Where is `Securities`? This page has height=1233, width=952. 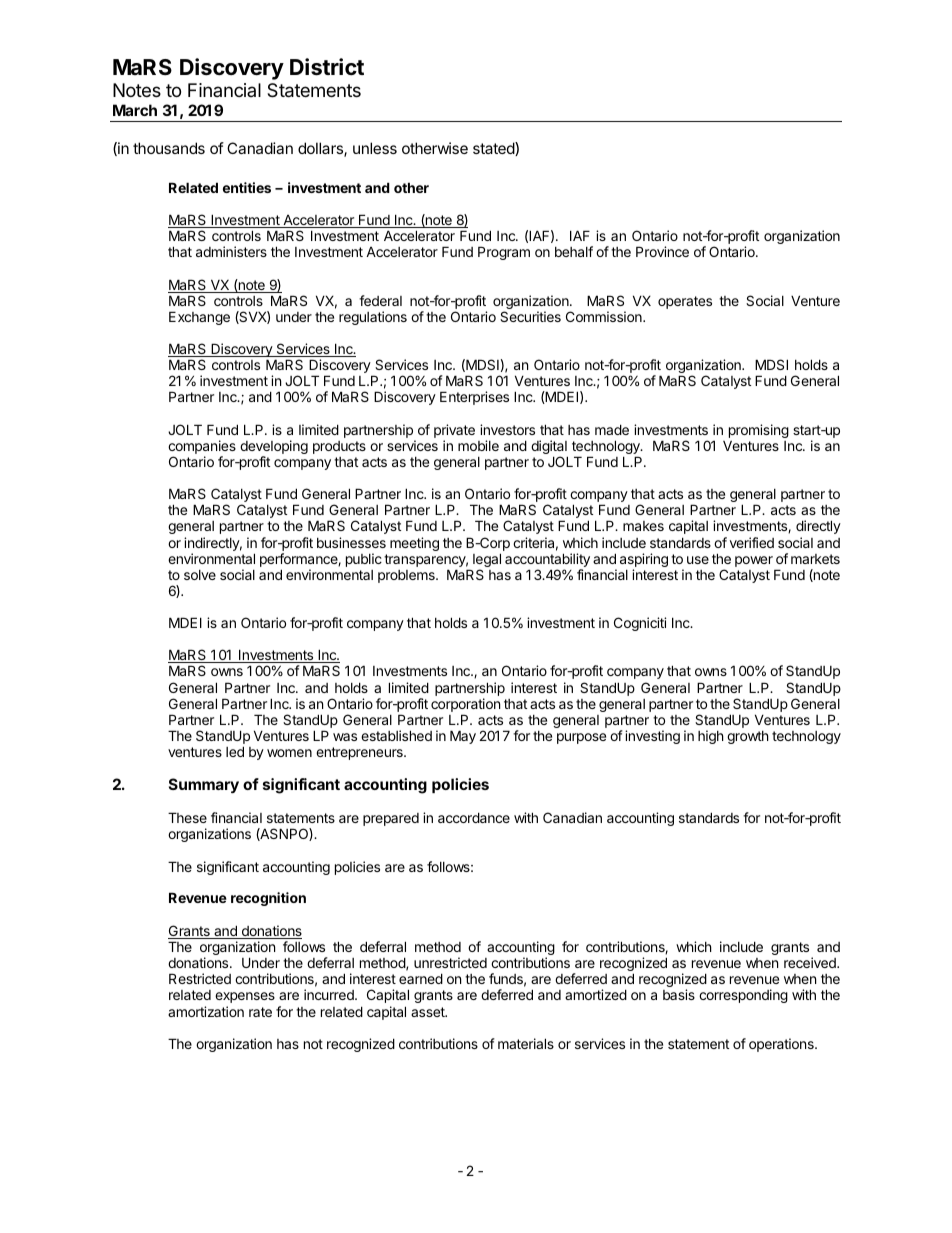
Securities is located at coordinates (530, 316).
